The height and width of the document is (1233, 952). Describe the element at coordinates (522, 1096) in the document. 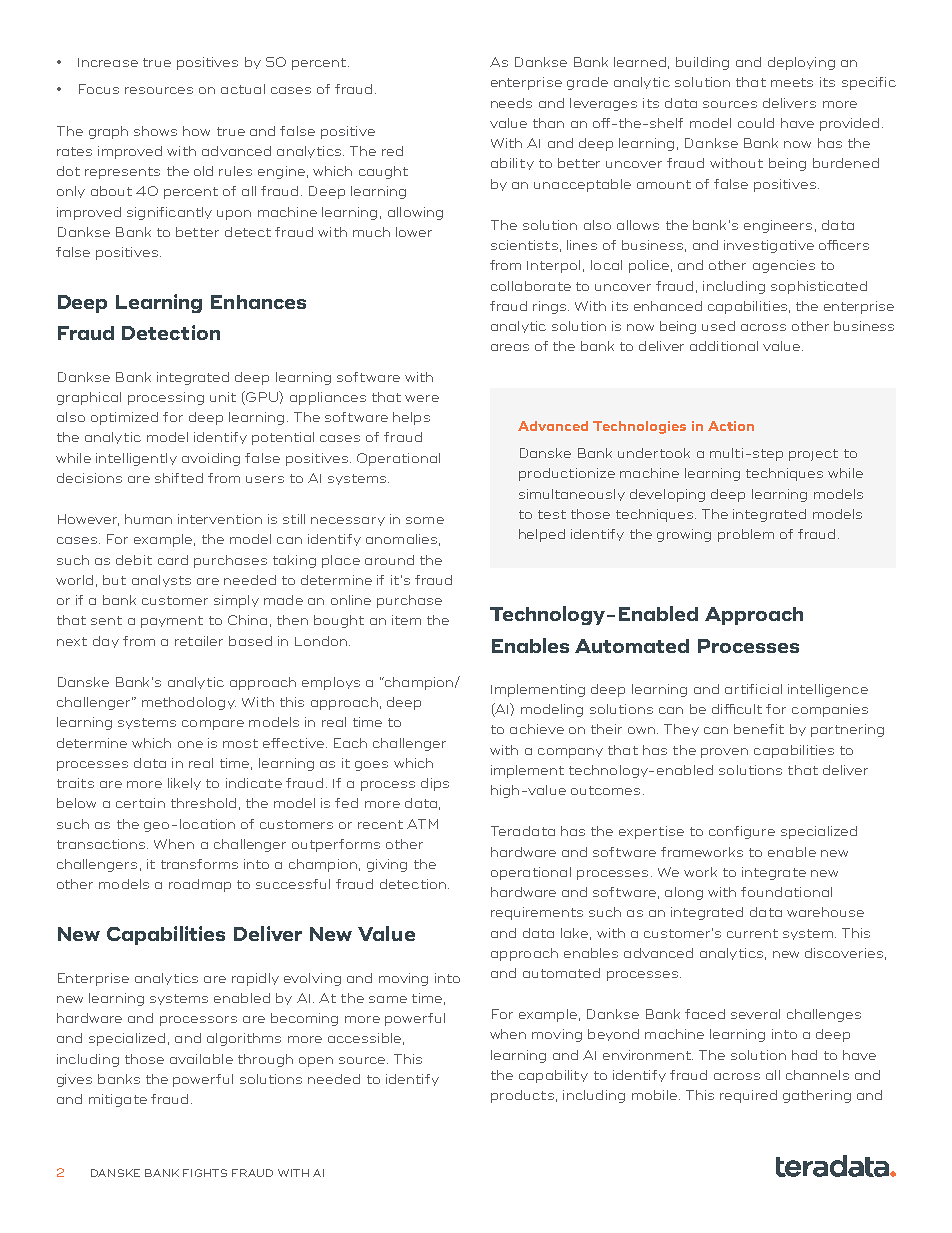

I see `products` at that location.
